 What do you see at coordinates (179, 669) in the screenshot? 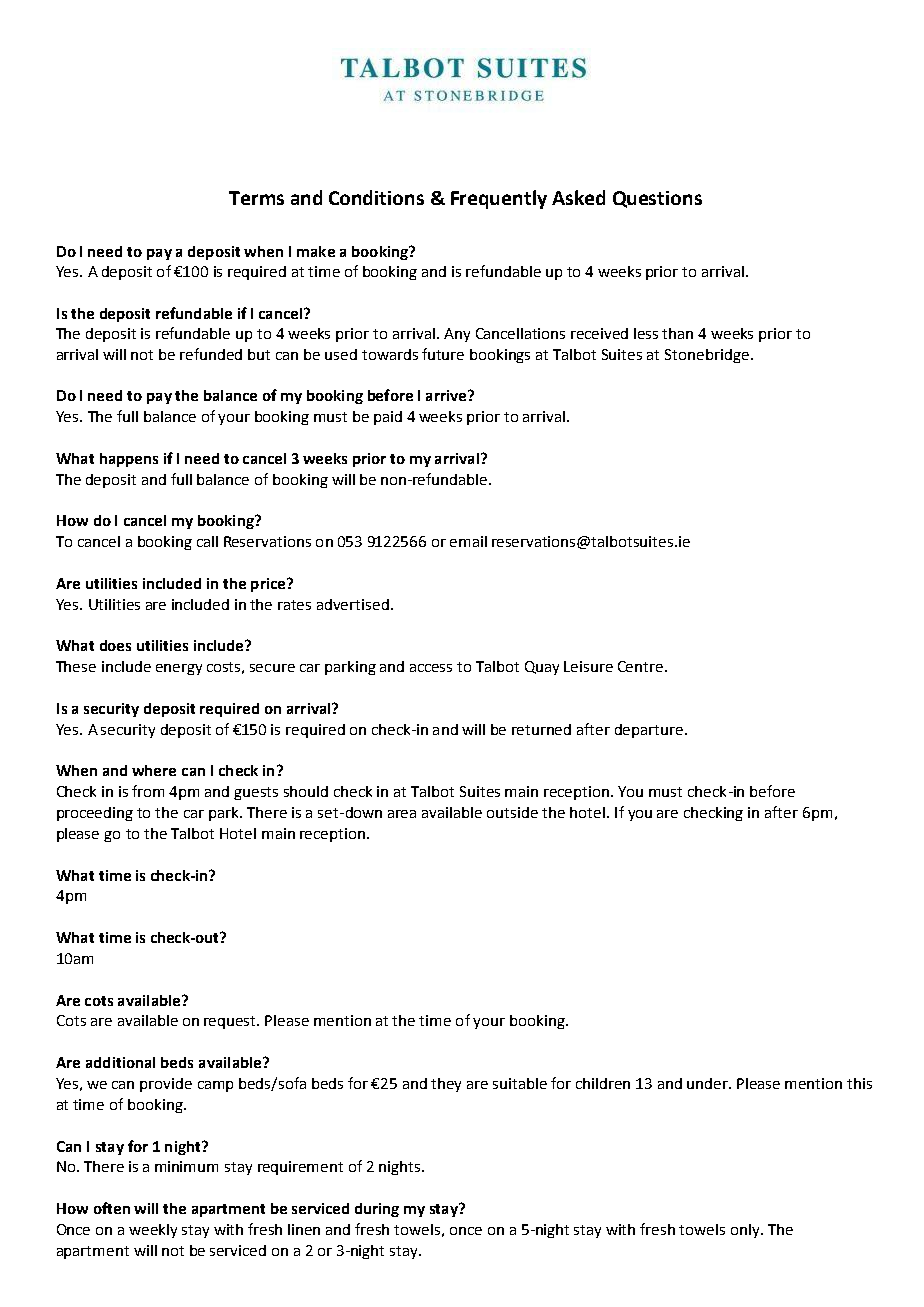
I see `energy` at bounding box center [179, 669].
